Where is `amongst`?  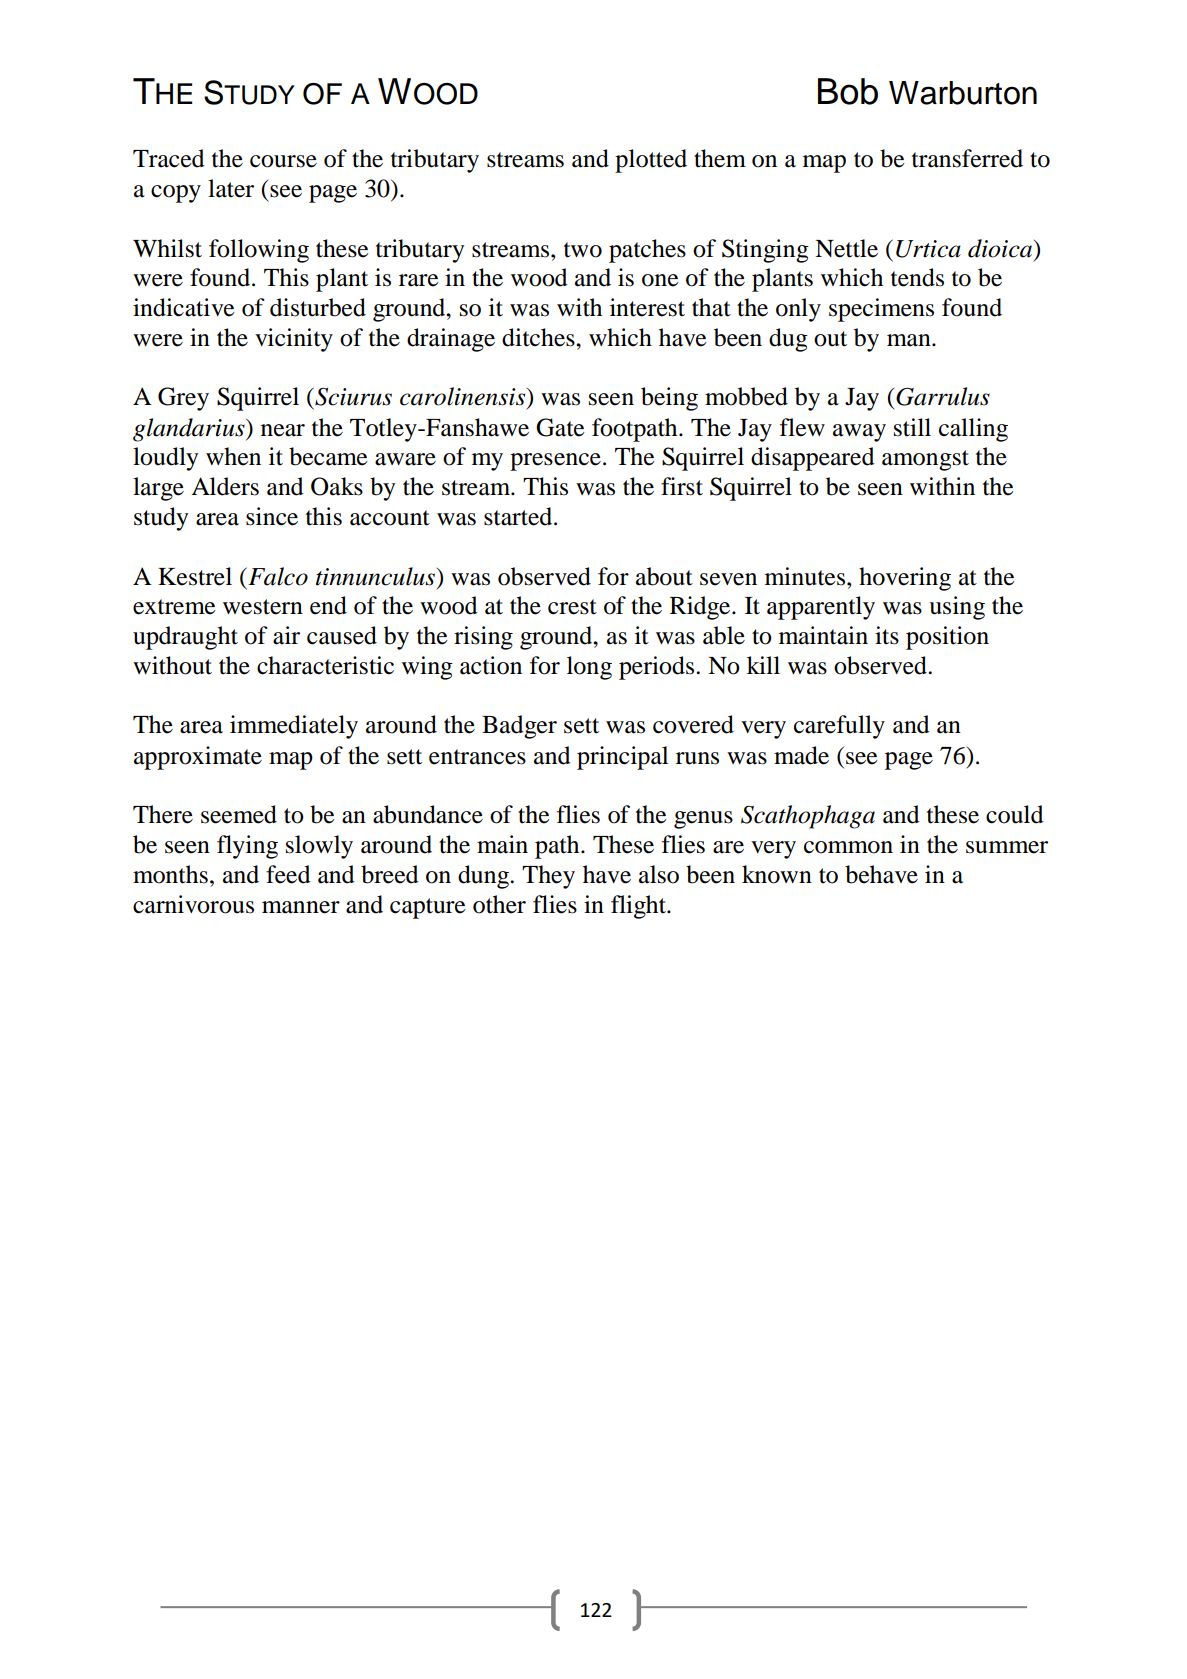
amongst is located at coordinates (925, 460).
